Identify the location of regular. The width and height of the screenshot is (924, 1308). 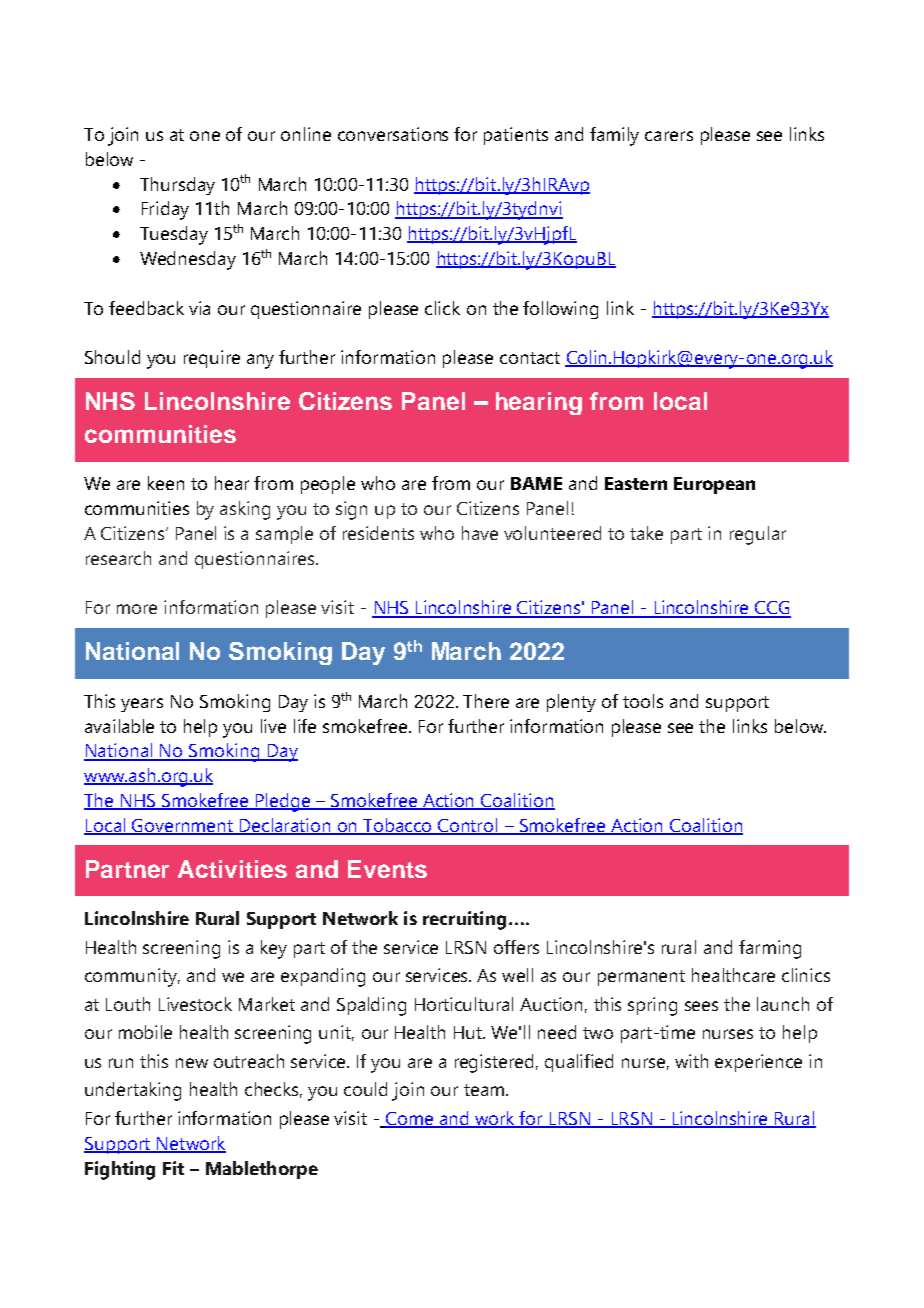
(758, 535).
